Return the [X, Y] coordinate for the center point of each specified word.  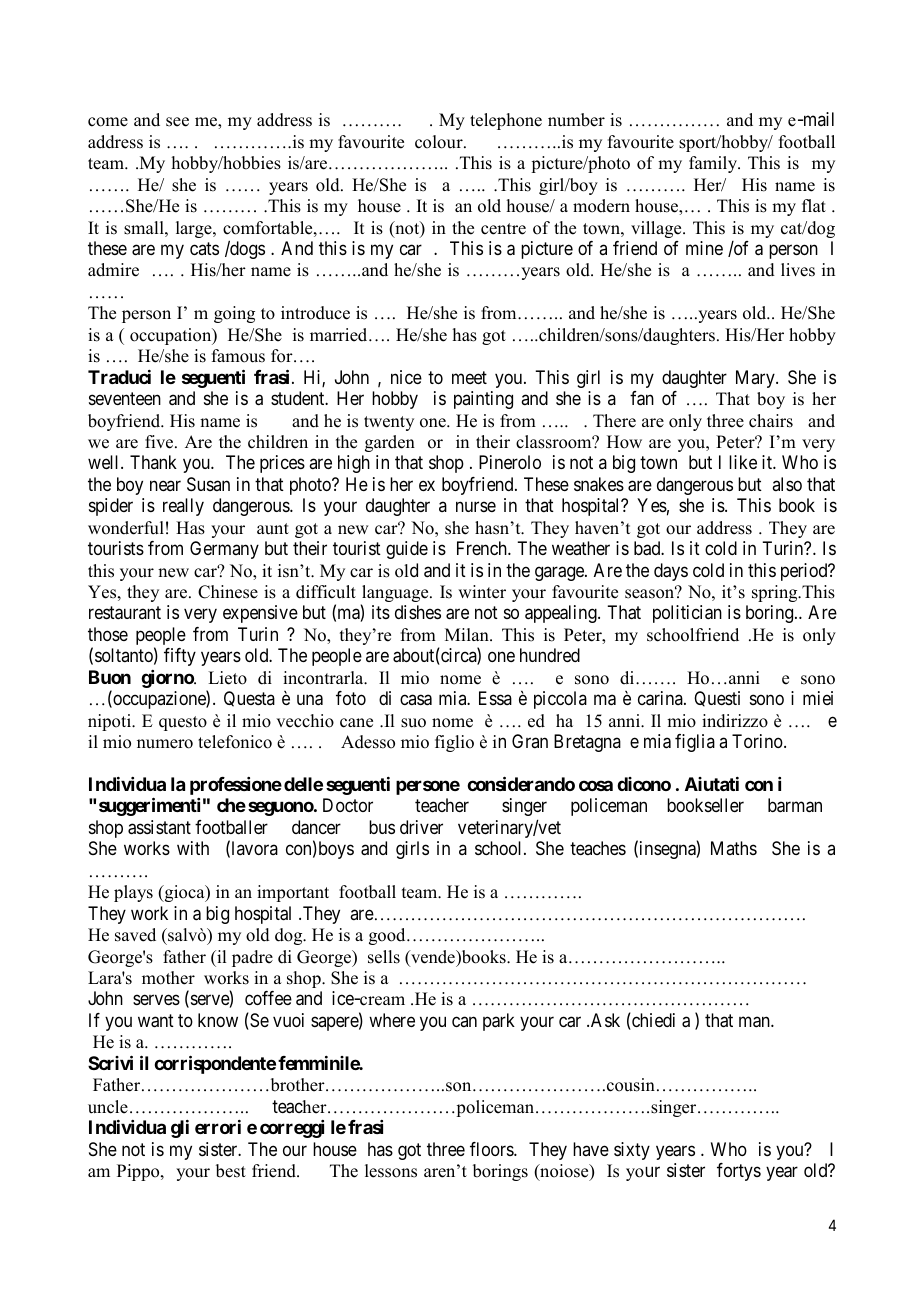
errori [218, 1127]
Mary [756, 379]
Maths [734, 848]
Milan [468, 634]
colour [440, 142]
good [388, 936]
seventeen [125, 398]
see [177, 122]
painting [483, 400]
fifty [180, 657]
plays [133, 893]
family [714, 164]
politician [687, 614]
